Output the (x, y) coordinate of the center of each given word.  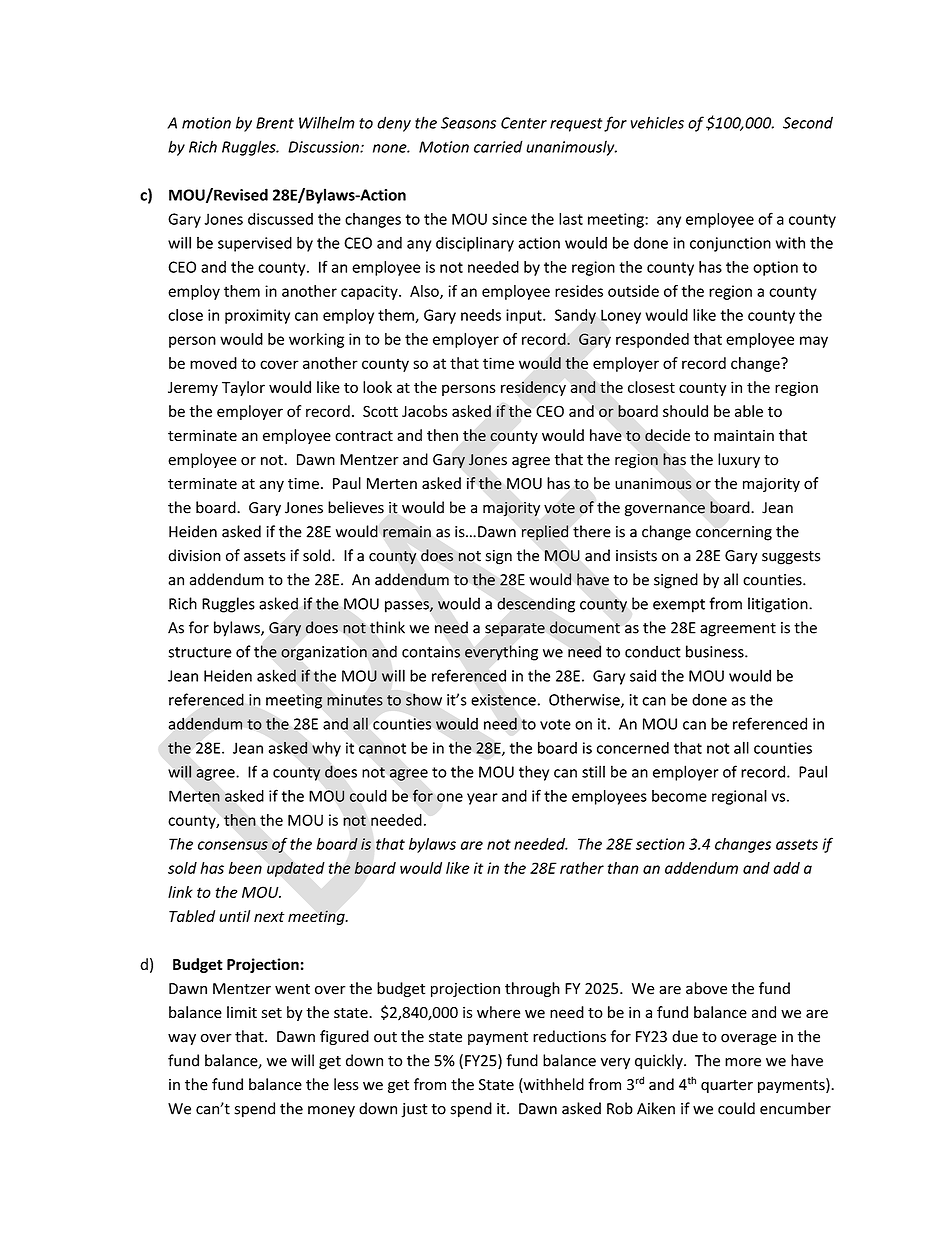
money (331, 1112)
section (660, 844)
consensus (233, 845)
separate (515, 629)
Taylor (243, 388)
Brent (275, 123)
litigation (779, 605)
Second (808, 122)
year (482, 799)
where (499, 1012)
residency (533, 388)
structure (200, 652)
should (685, 411)
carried (498, 146)
